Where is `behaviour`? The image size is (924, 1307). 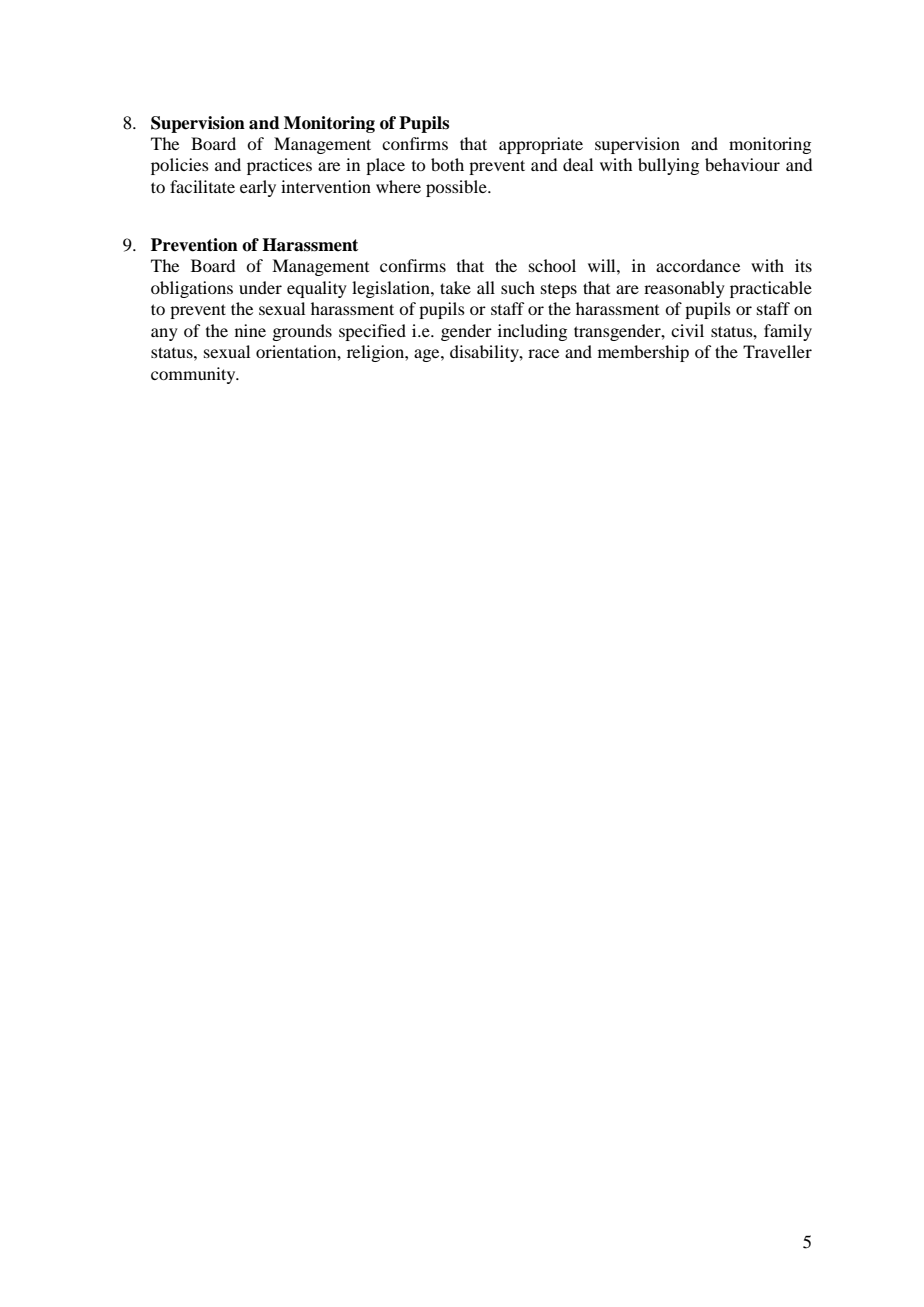
behaviour is located at coordinates (742, 164).
